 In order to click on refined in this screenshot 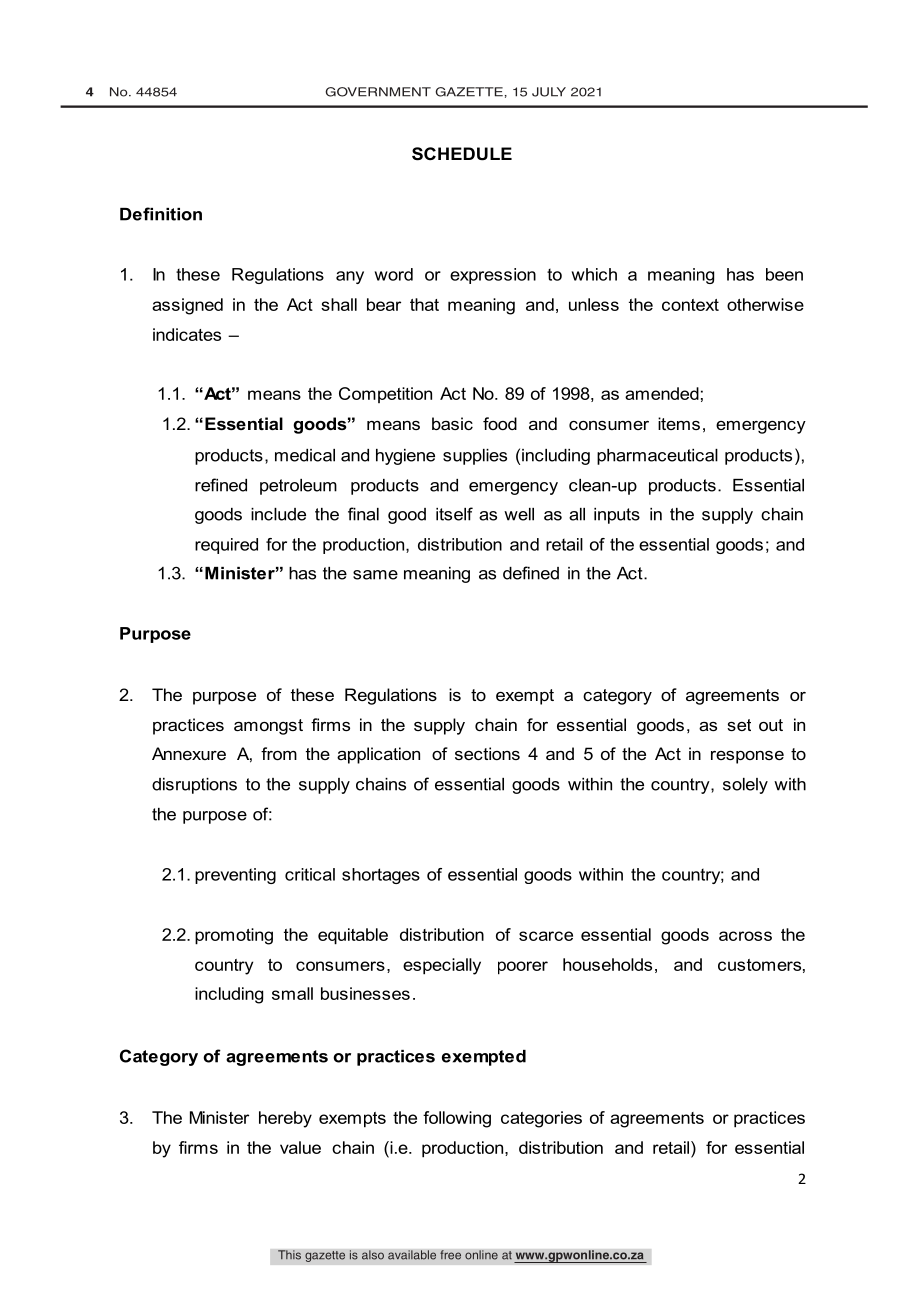, I will do `click(221, 485)`.
